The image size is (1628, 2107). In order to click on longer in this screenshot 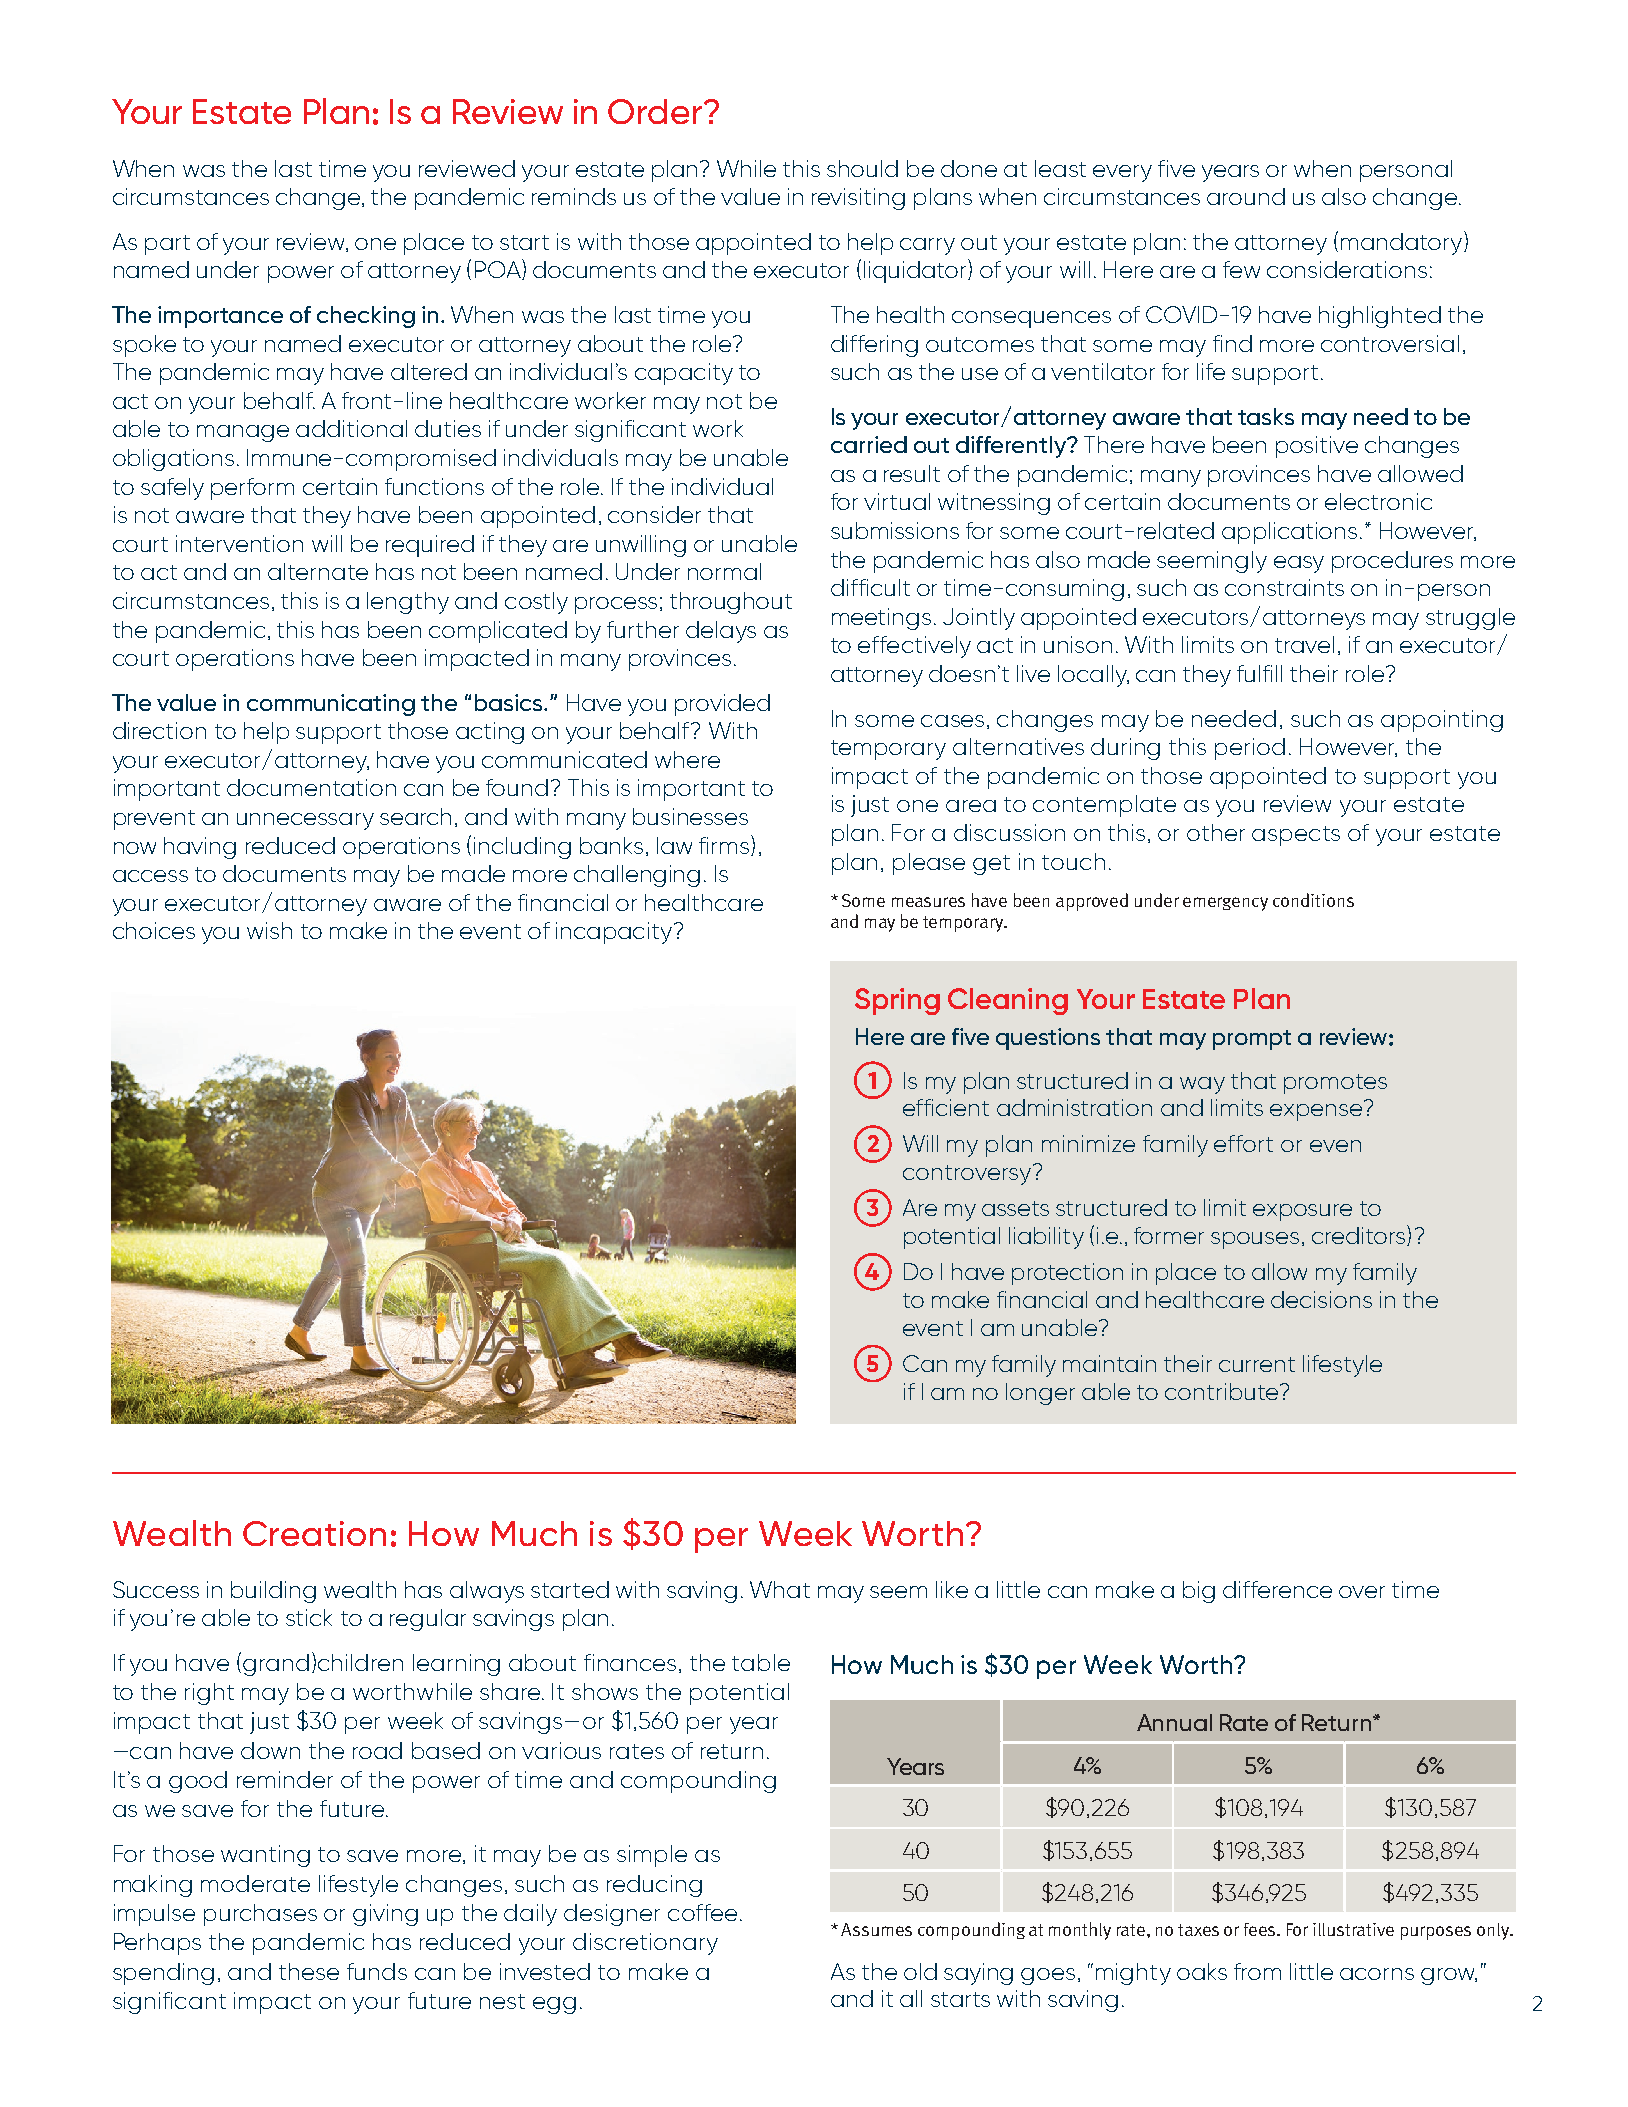, I will do `click(1040, 1394)`.
